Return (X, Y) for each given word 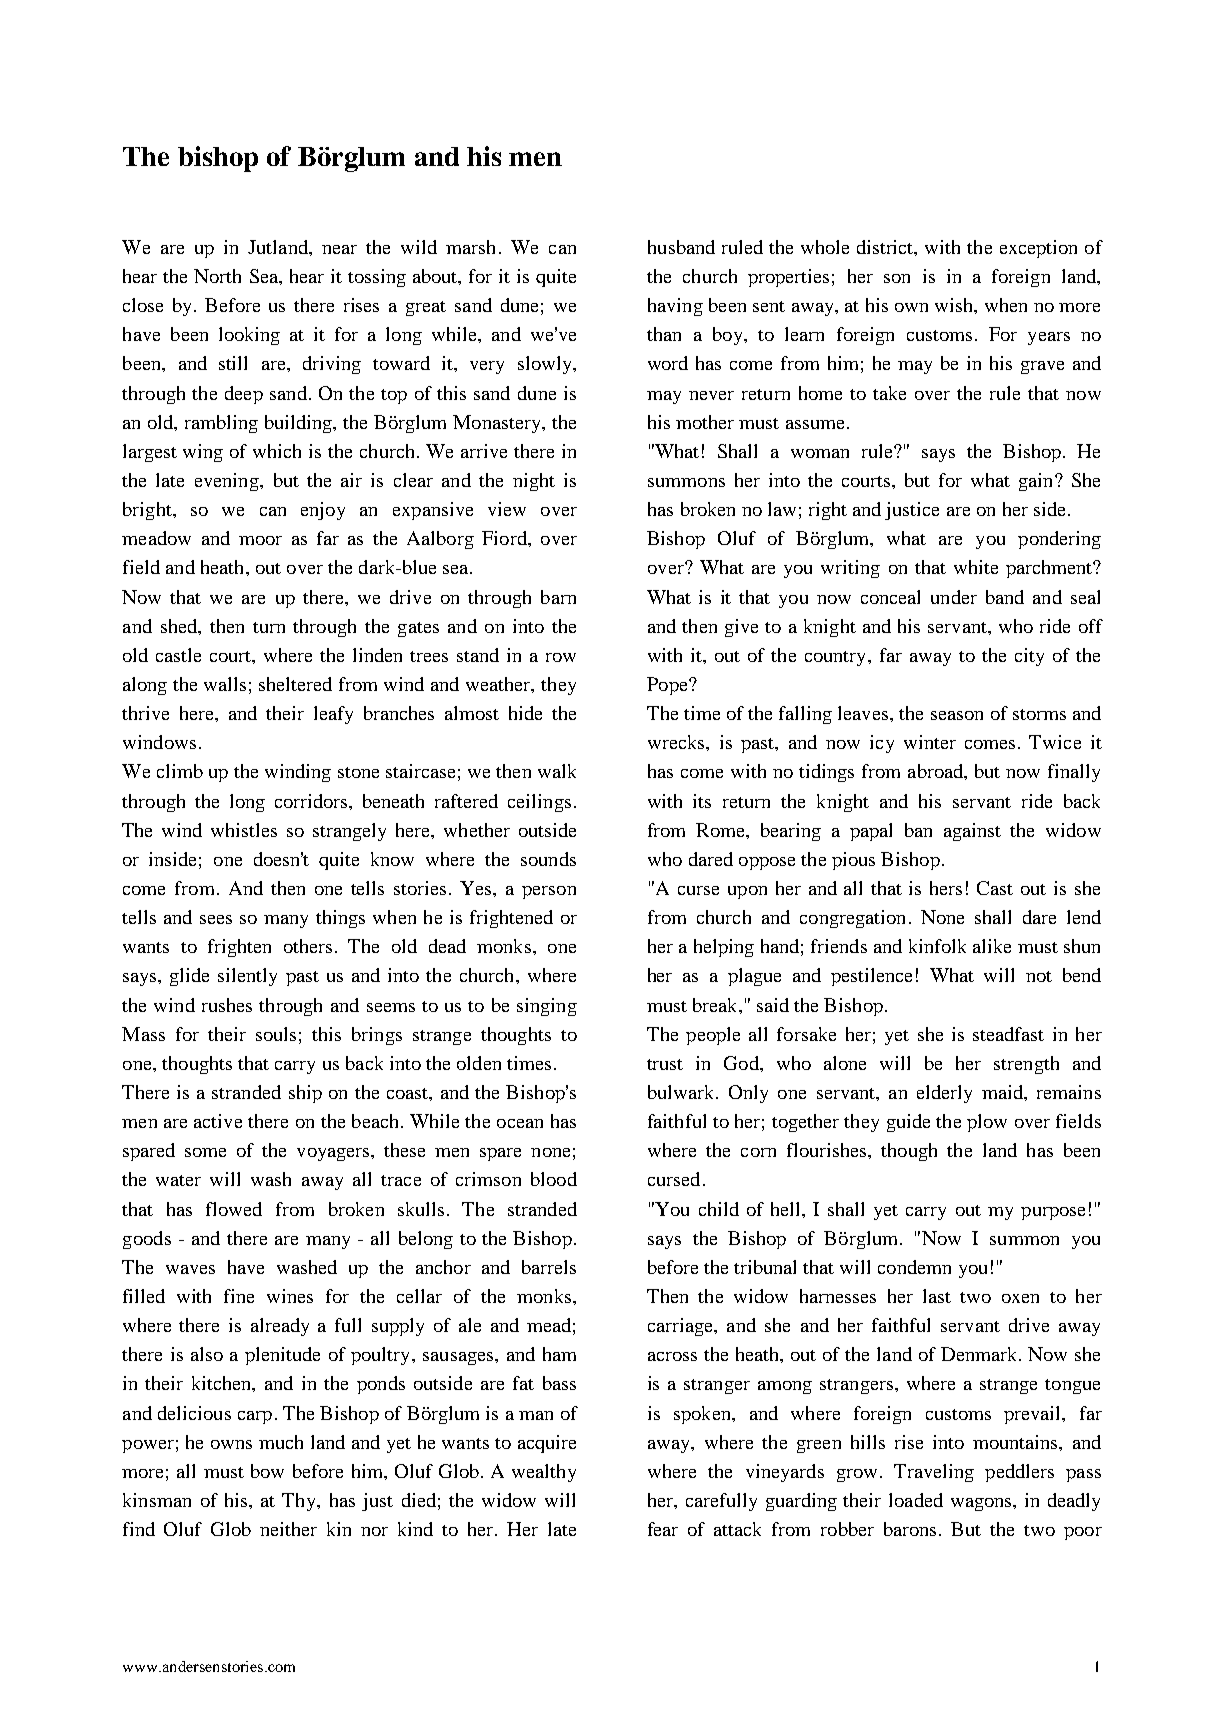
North (217, 276)
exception (1038, 249)
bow (267, 1471)
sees (216, 919)
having (675, 307)
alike (992, 946)
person (549, 892)
